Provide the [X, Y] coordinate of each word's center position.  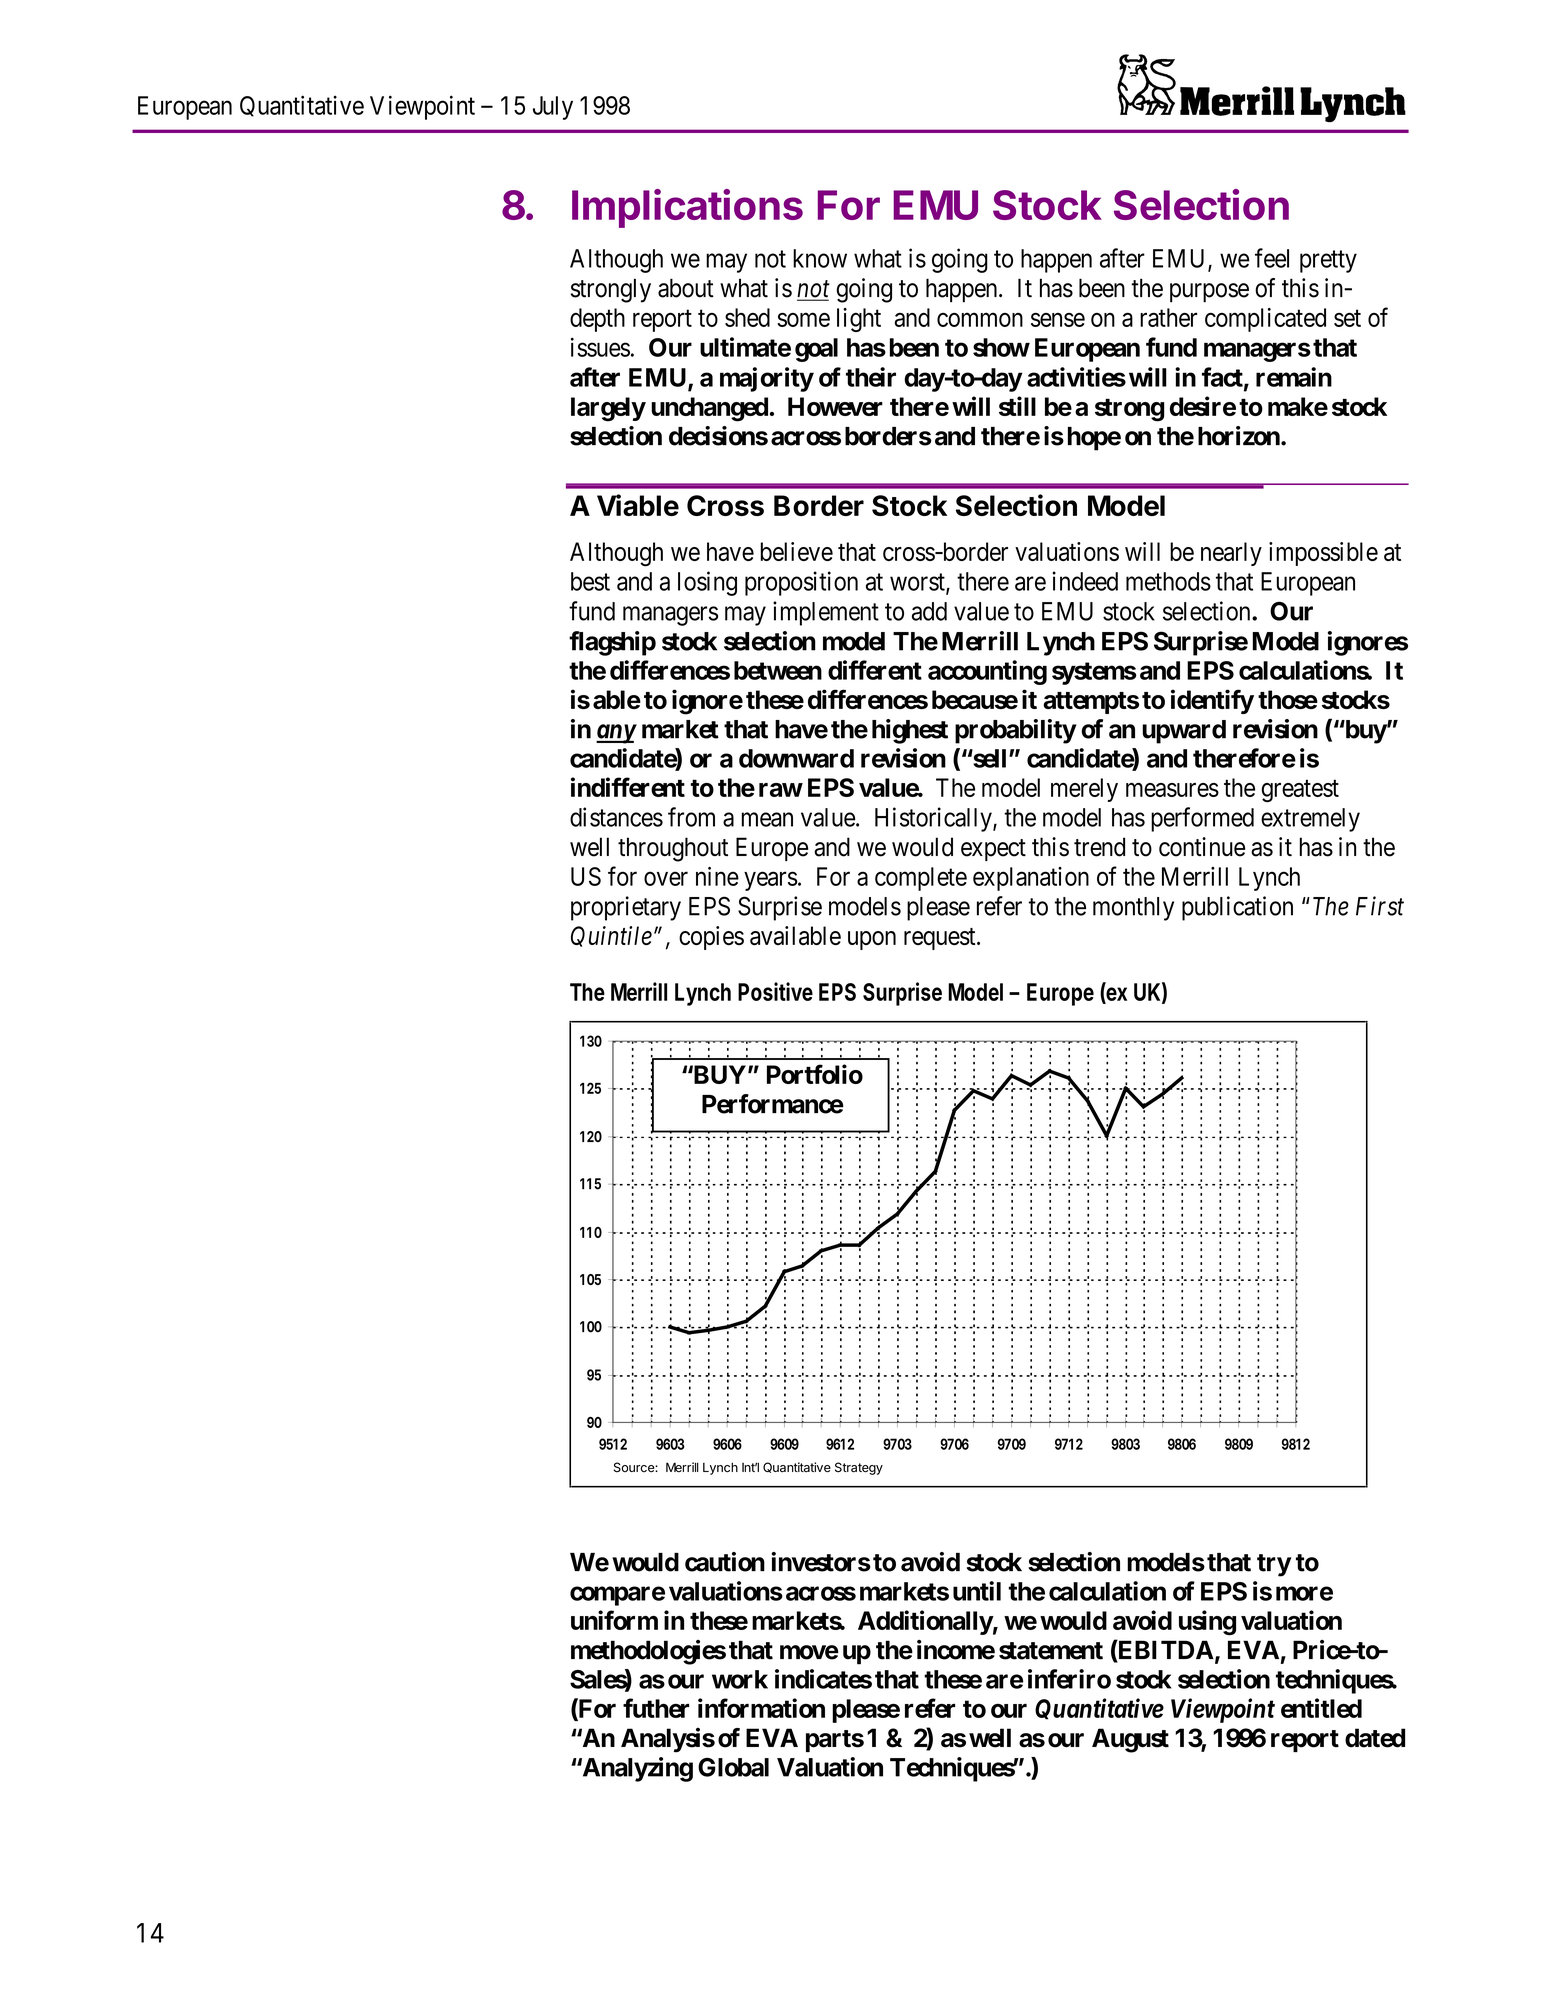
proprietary [626, 908]
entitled [1321, 1708]
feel [1272, 258]
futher [656, 1708]
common [980, 320]
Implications [687, 208]
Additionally [925, 1622]
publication [1237, 908]
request [941, 939]
